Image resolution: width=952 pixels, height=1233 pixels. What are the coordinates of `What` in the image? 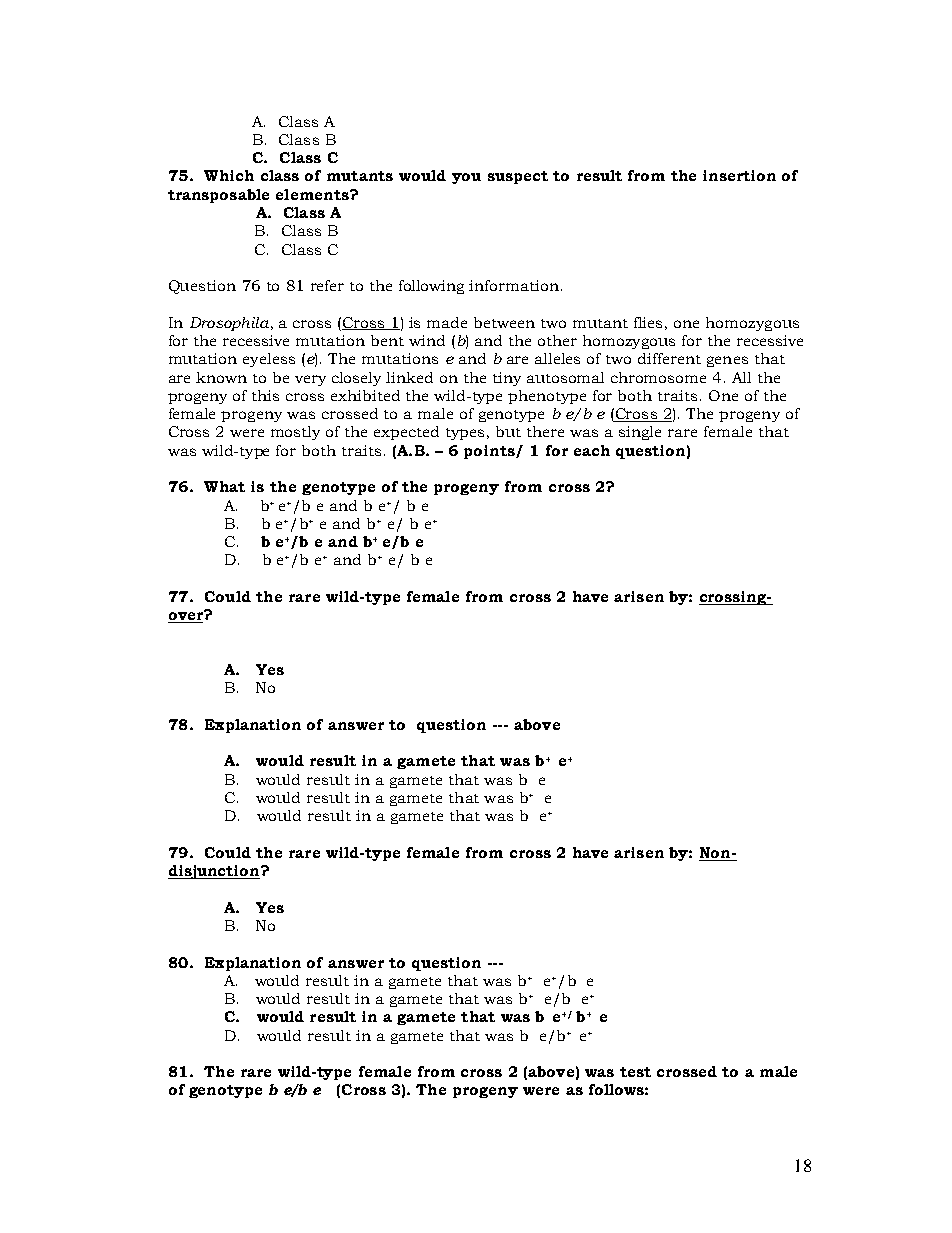 It's located at (224, 486).
